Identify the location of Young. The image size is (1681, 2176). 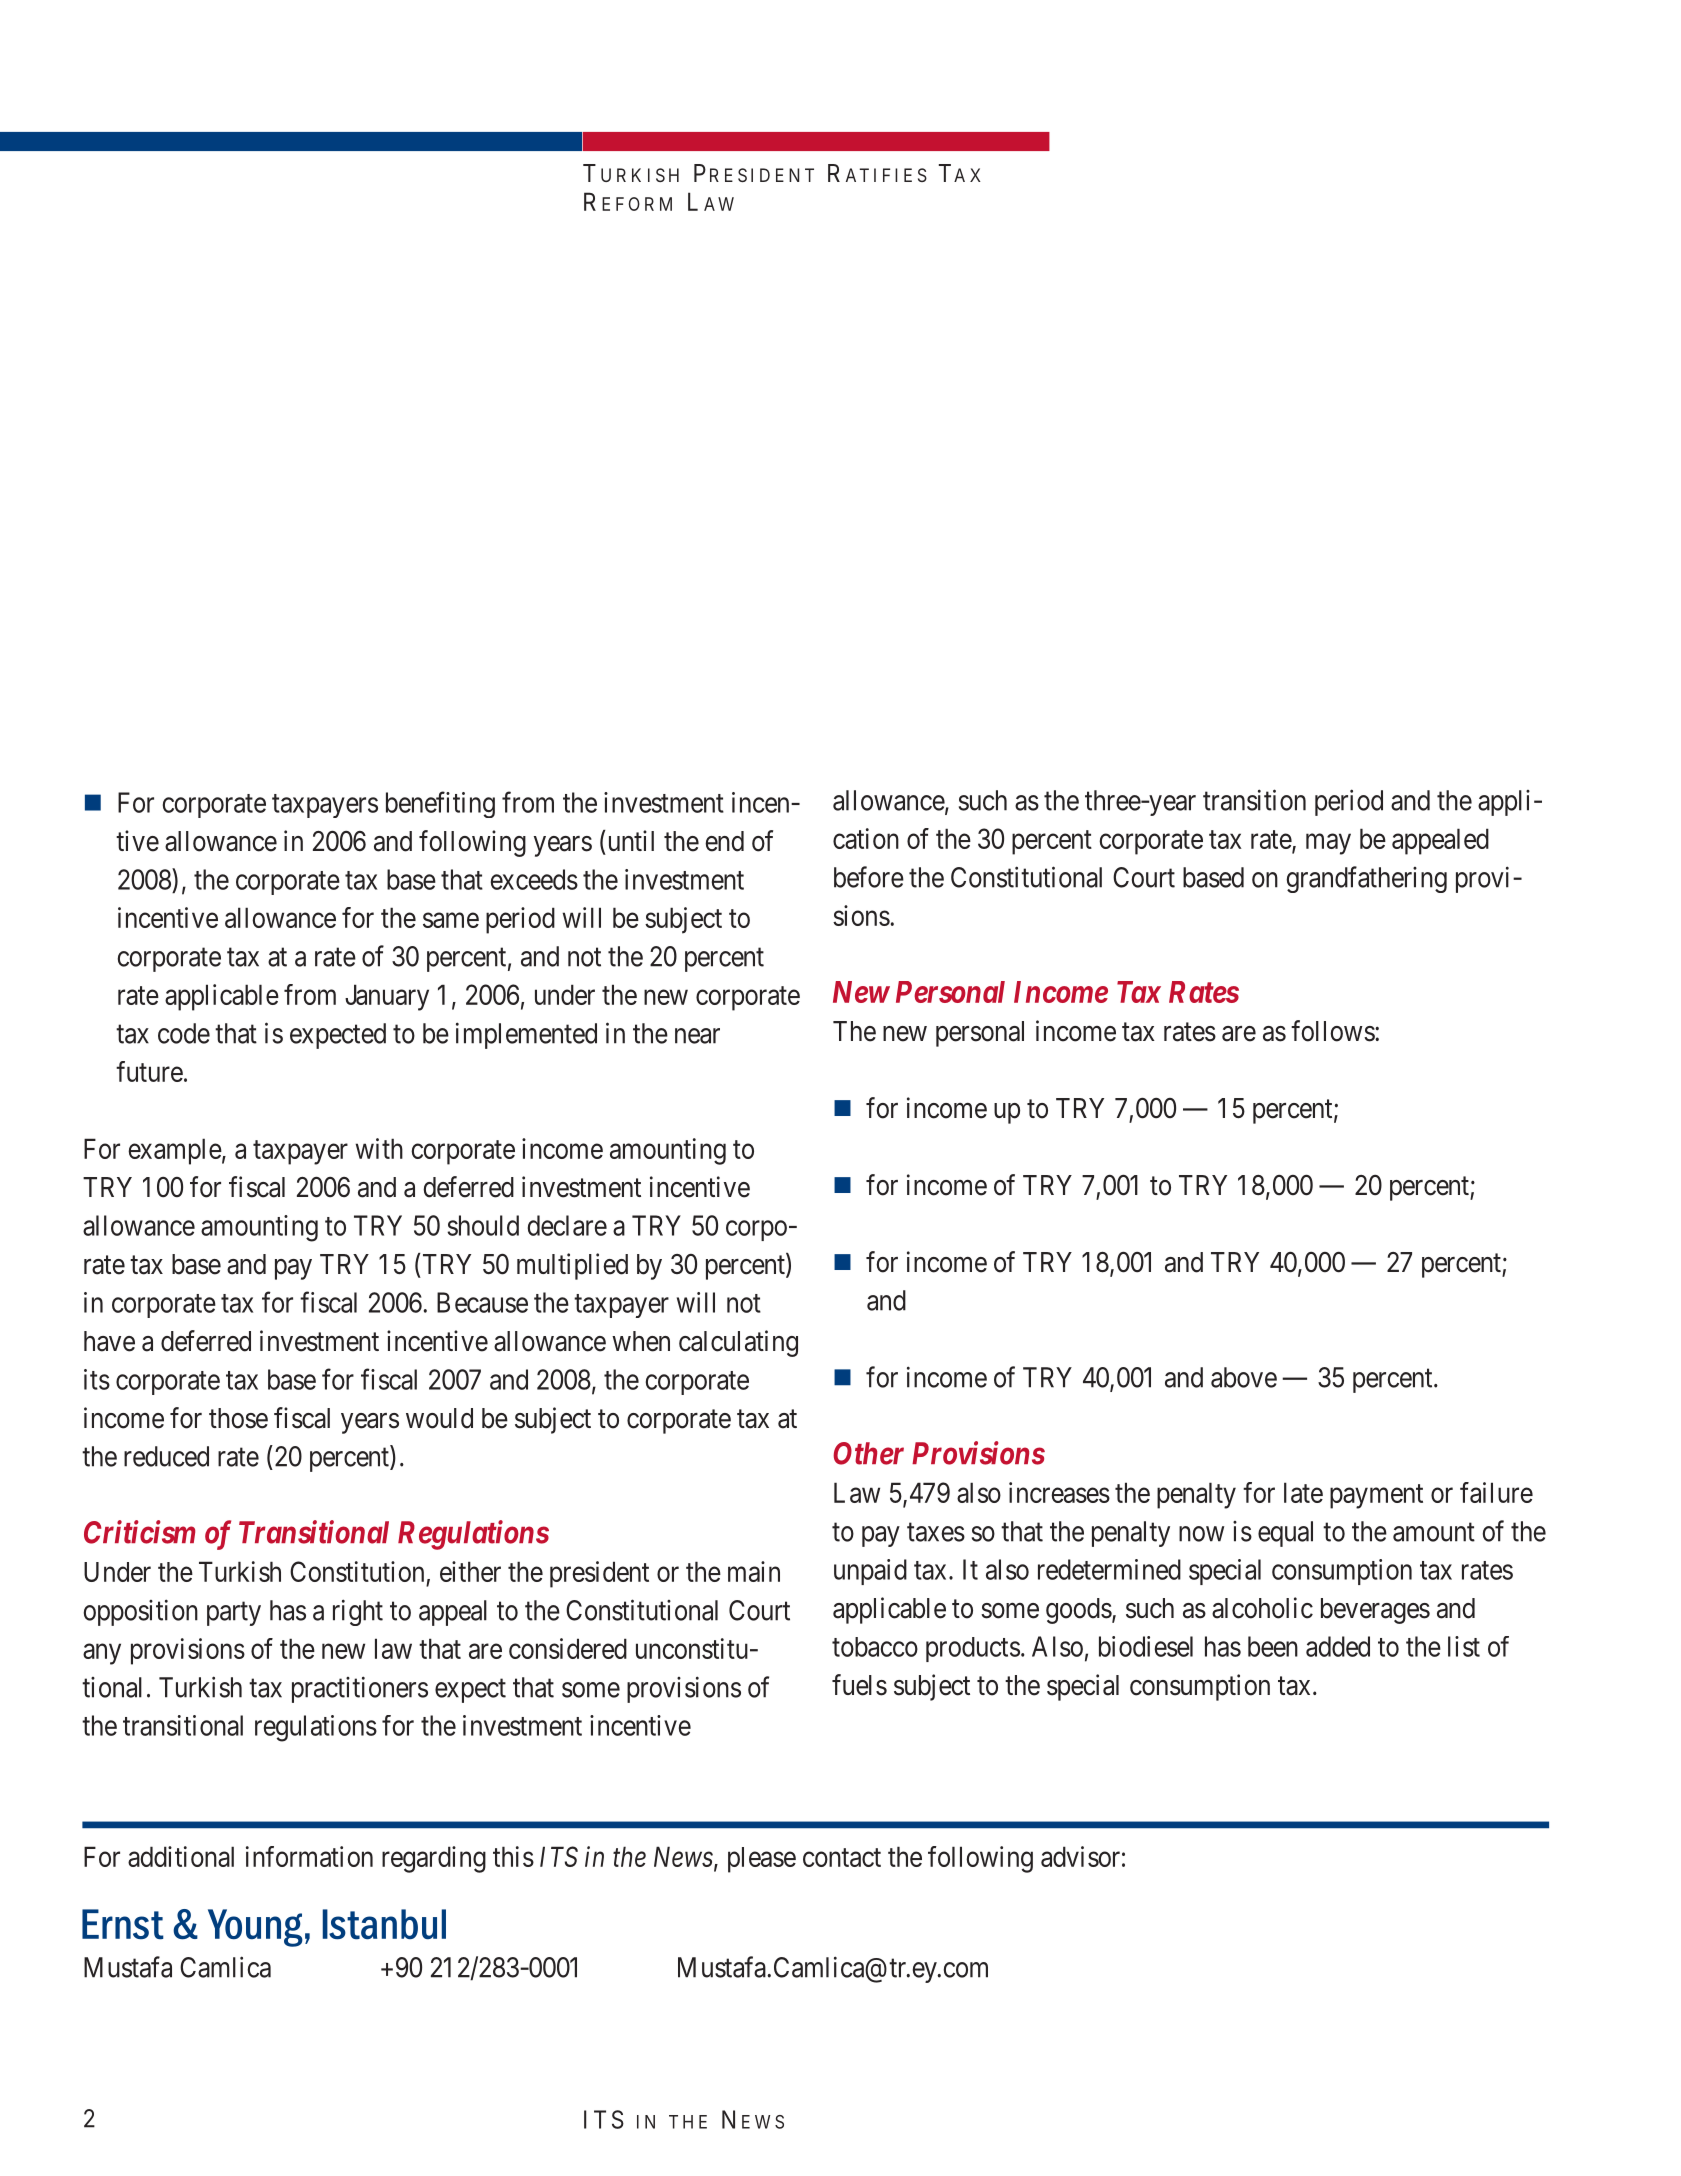
(255, 1928).
